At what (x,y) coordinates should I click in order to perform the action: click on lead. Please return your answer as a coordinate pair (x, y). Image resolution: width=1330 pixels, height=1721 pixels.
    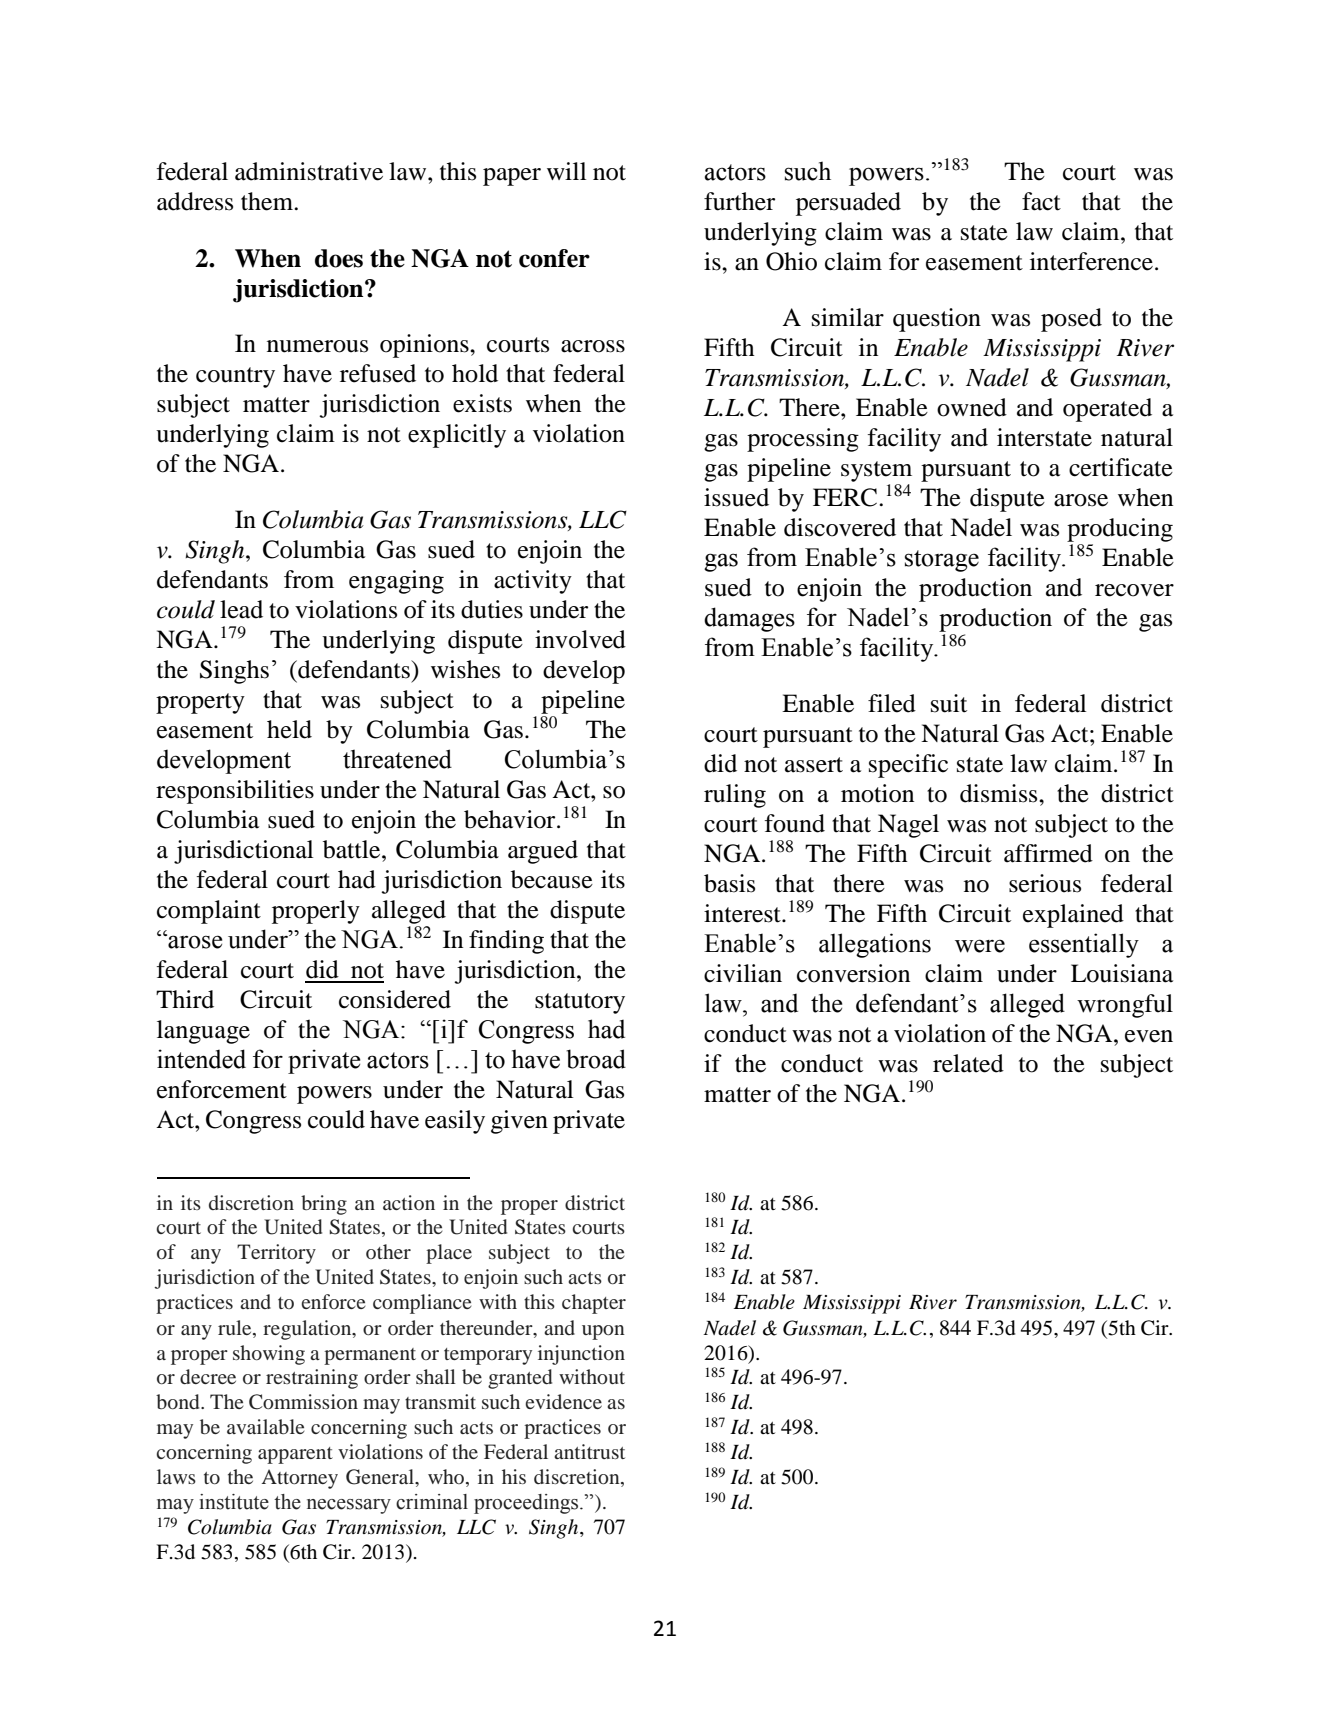
    Looking at the image, I should click on (241, 609).
